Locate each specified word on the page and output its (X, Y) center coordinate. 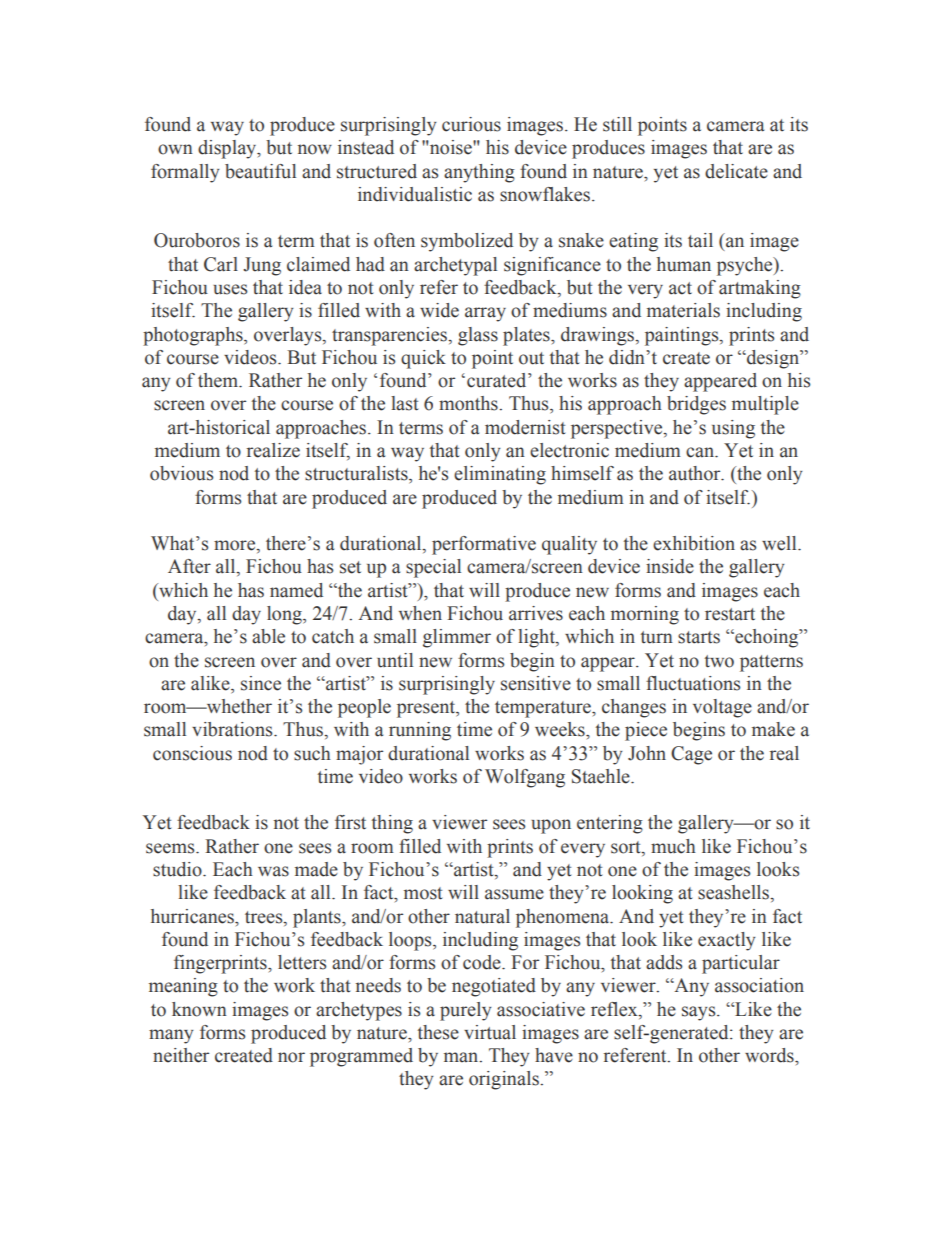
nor (291, 1057)
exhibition (694, 543)
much (673, 846)
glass (478, 336)
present (427, 709)
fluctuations (693, 683)
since (261, 683)
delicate (736, 171)
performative (484, 545)
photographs (194, 336)
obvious (181, 473)
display (228, 149)
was (273, 871)
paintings (683, 336)
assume (514, 894)
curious (471, 124)
